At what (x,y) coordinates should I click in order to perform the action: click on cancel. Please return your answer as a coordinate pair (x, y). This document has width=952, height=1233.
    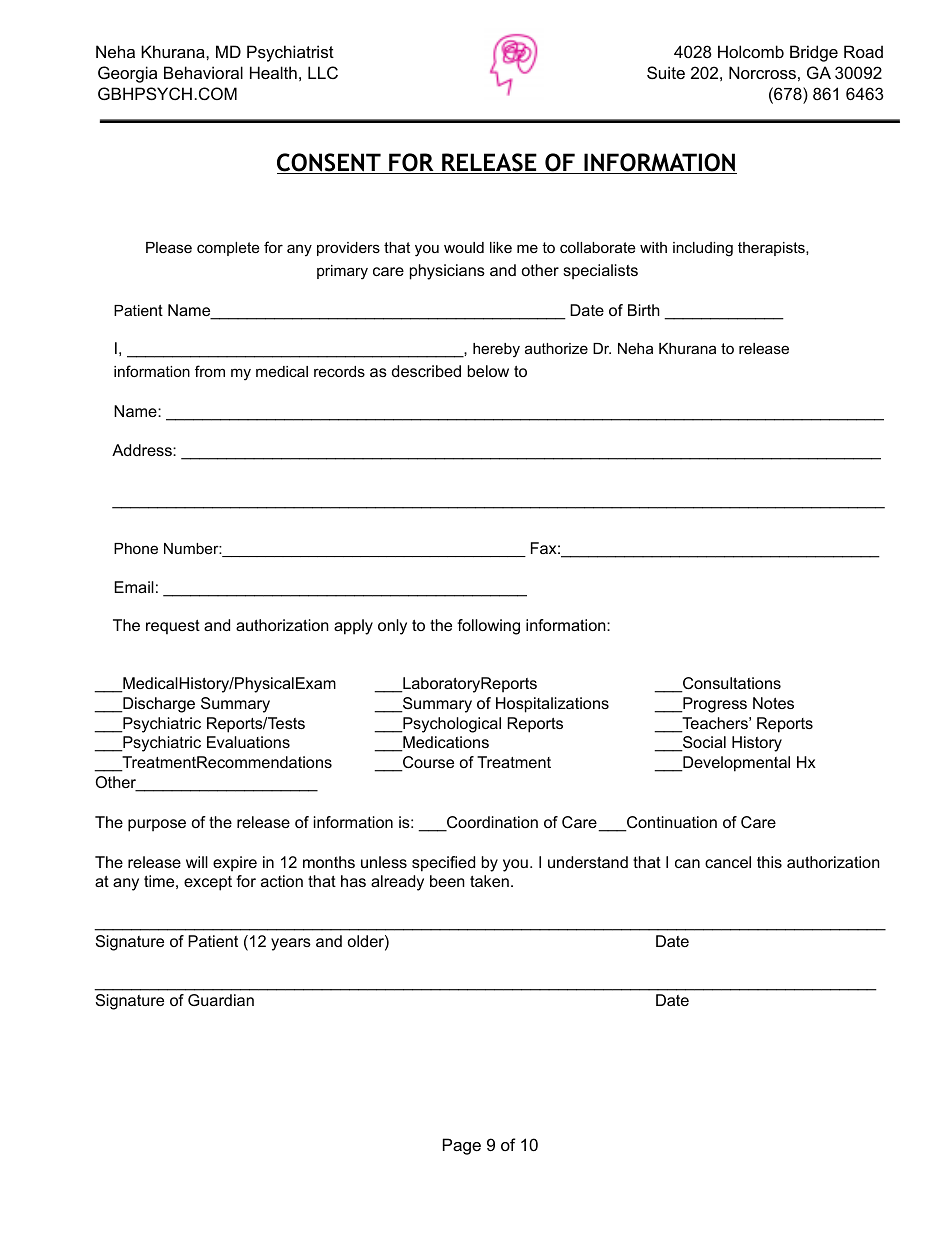
    Looking at the image, I should click on (728, 862).
